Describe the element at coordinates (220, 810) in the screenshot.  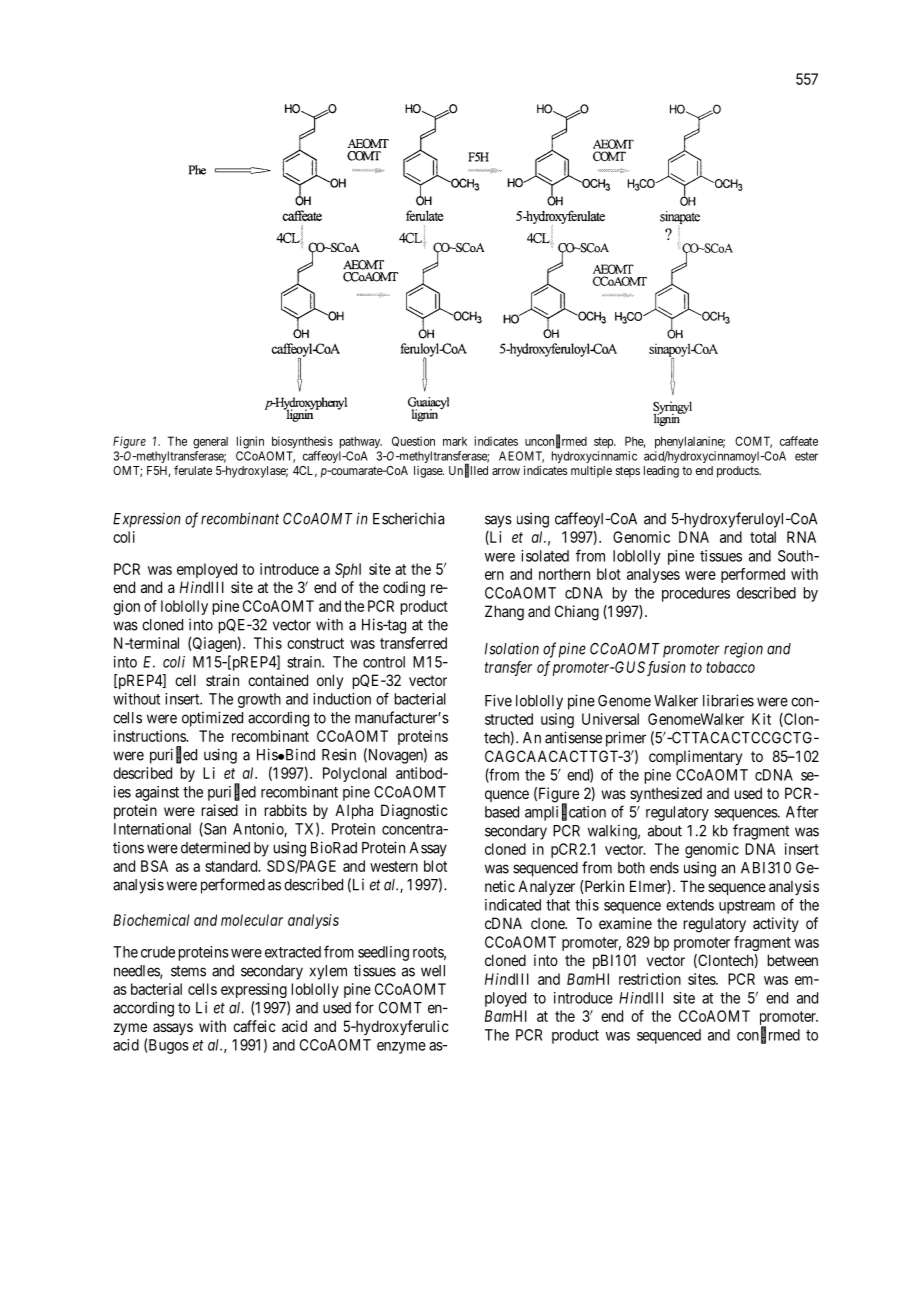
I see `raised` at that location.
